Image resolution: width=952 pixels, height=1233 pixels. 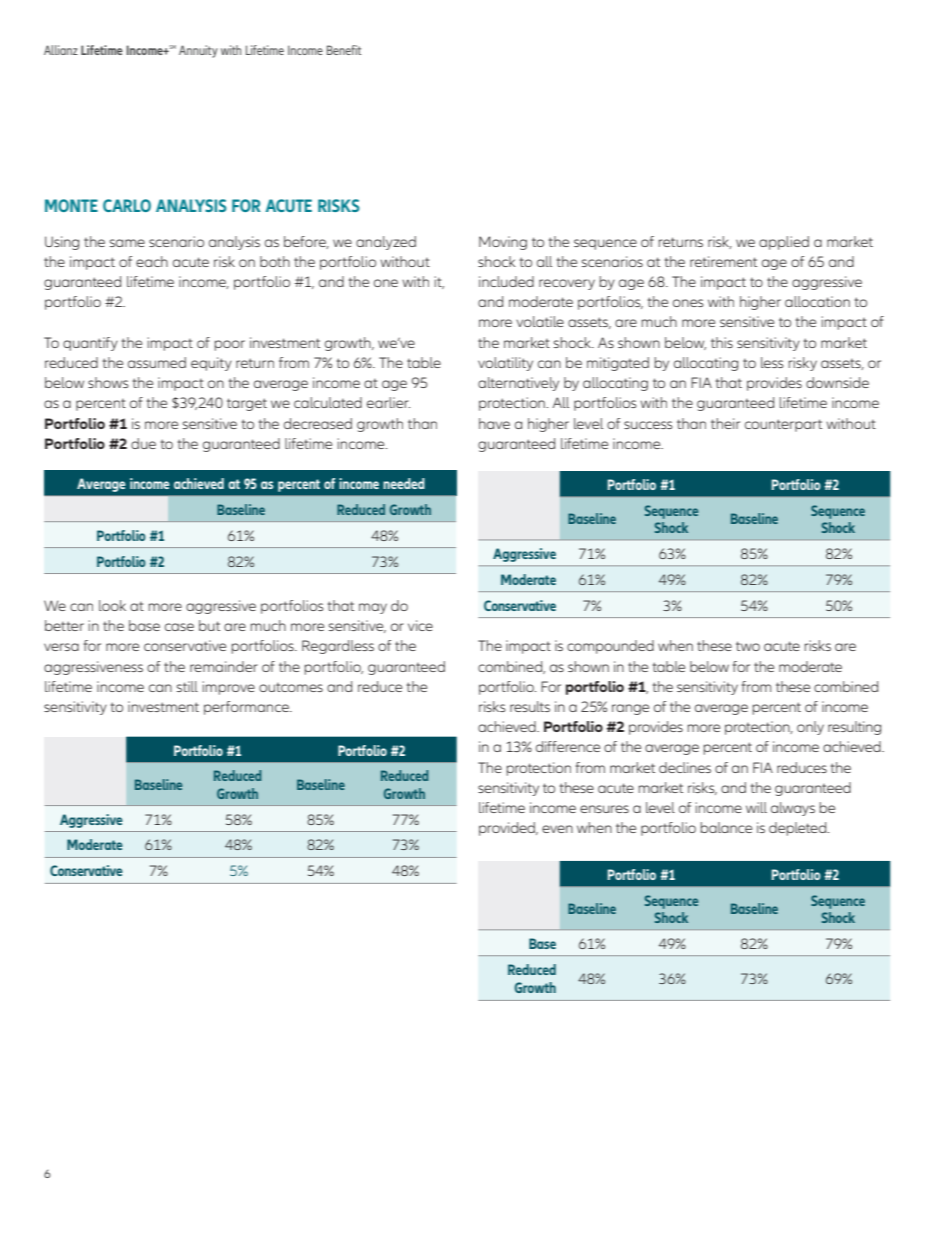 What do you see at coordinates (784, 243) in the screenshot?
I see `applied` at bounding box center [784, 243].
